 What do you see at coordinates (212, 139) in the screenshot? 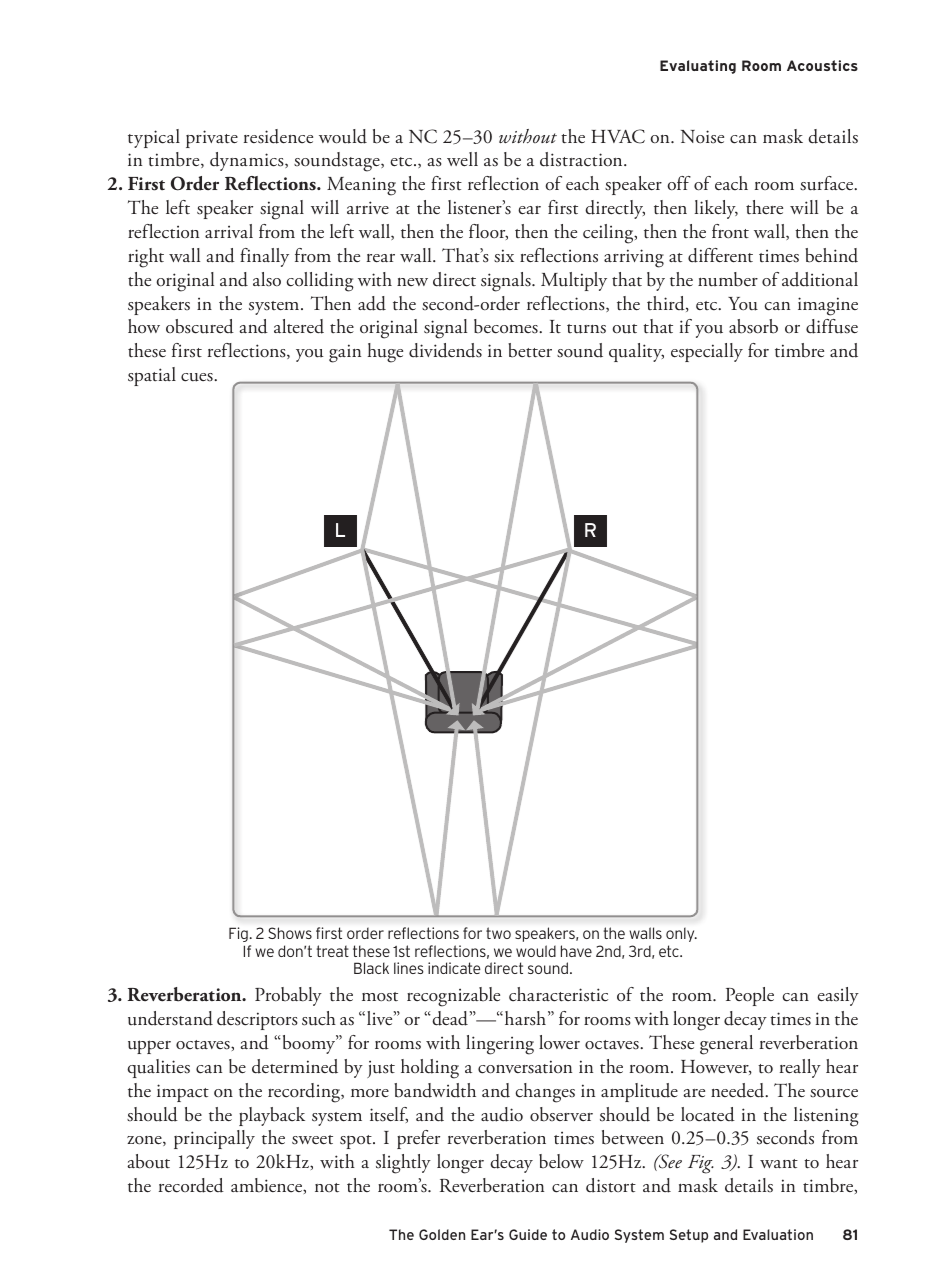
I see `private` at bounding box center [212, 139].
